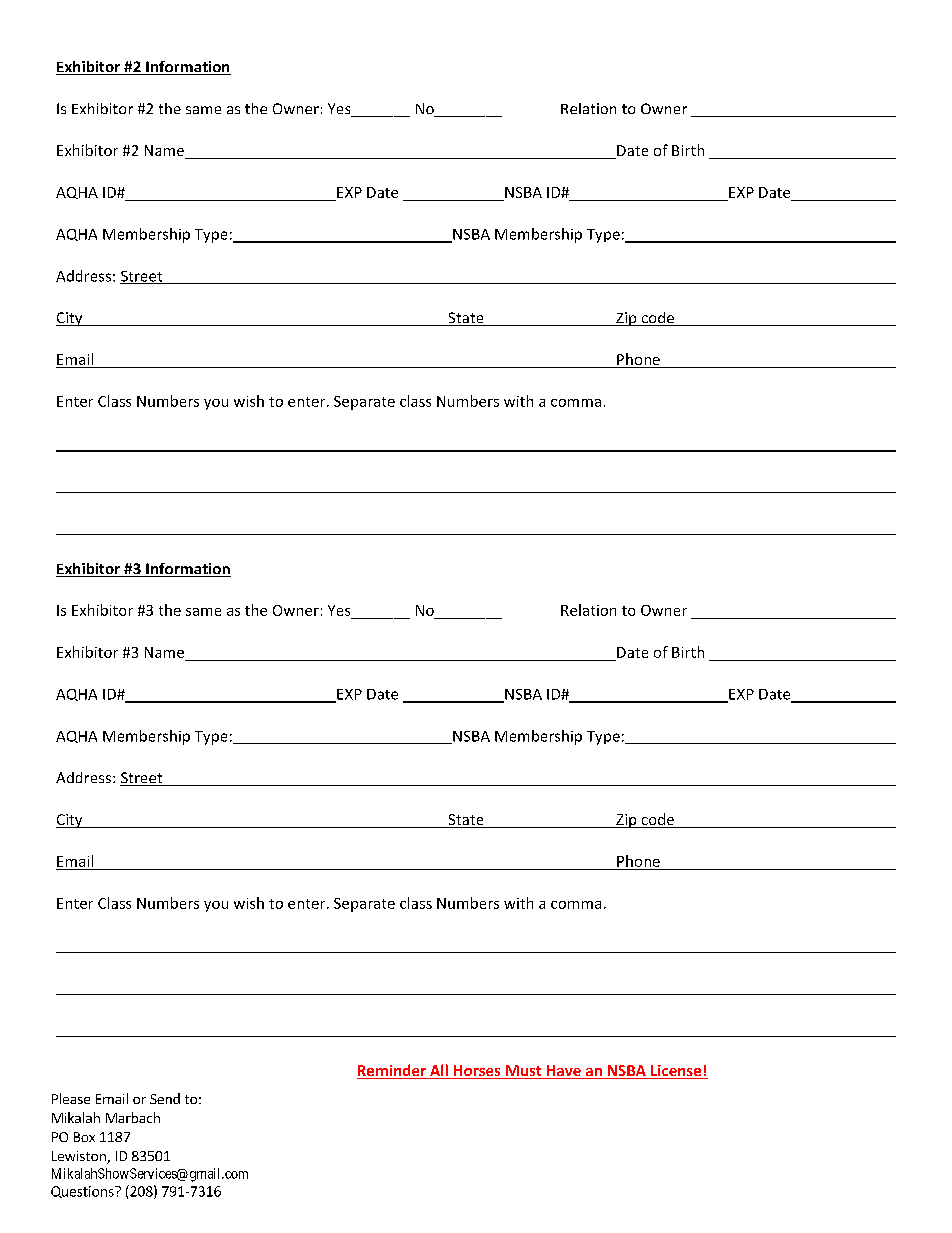 The width and height of the image is (952, 1233). What do you see at coordinates (392, 1071) in the image?
I see `Reminder` at bounding box center [392, 1071].
